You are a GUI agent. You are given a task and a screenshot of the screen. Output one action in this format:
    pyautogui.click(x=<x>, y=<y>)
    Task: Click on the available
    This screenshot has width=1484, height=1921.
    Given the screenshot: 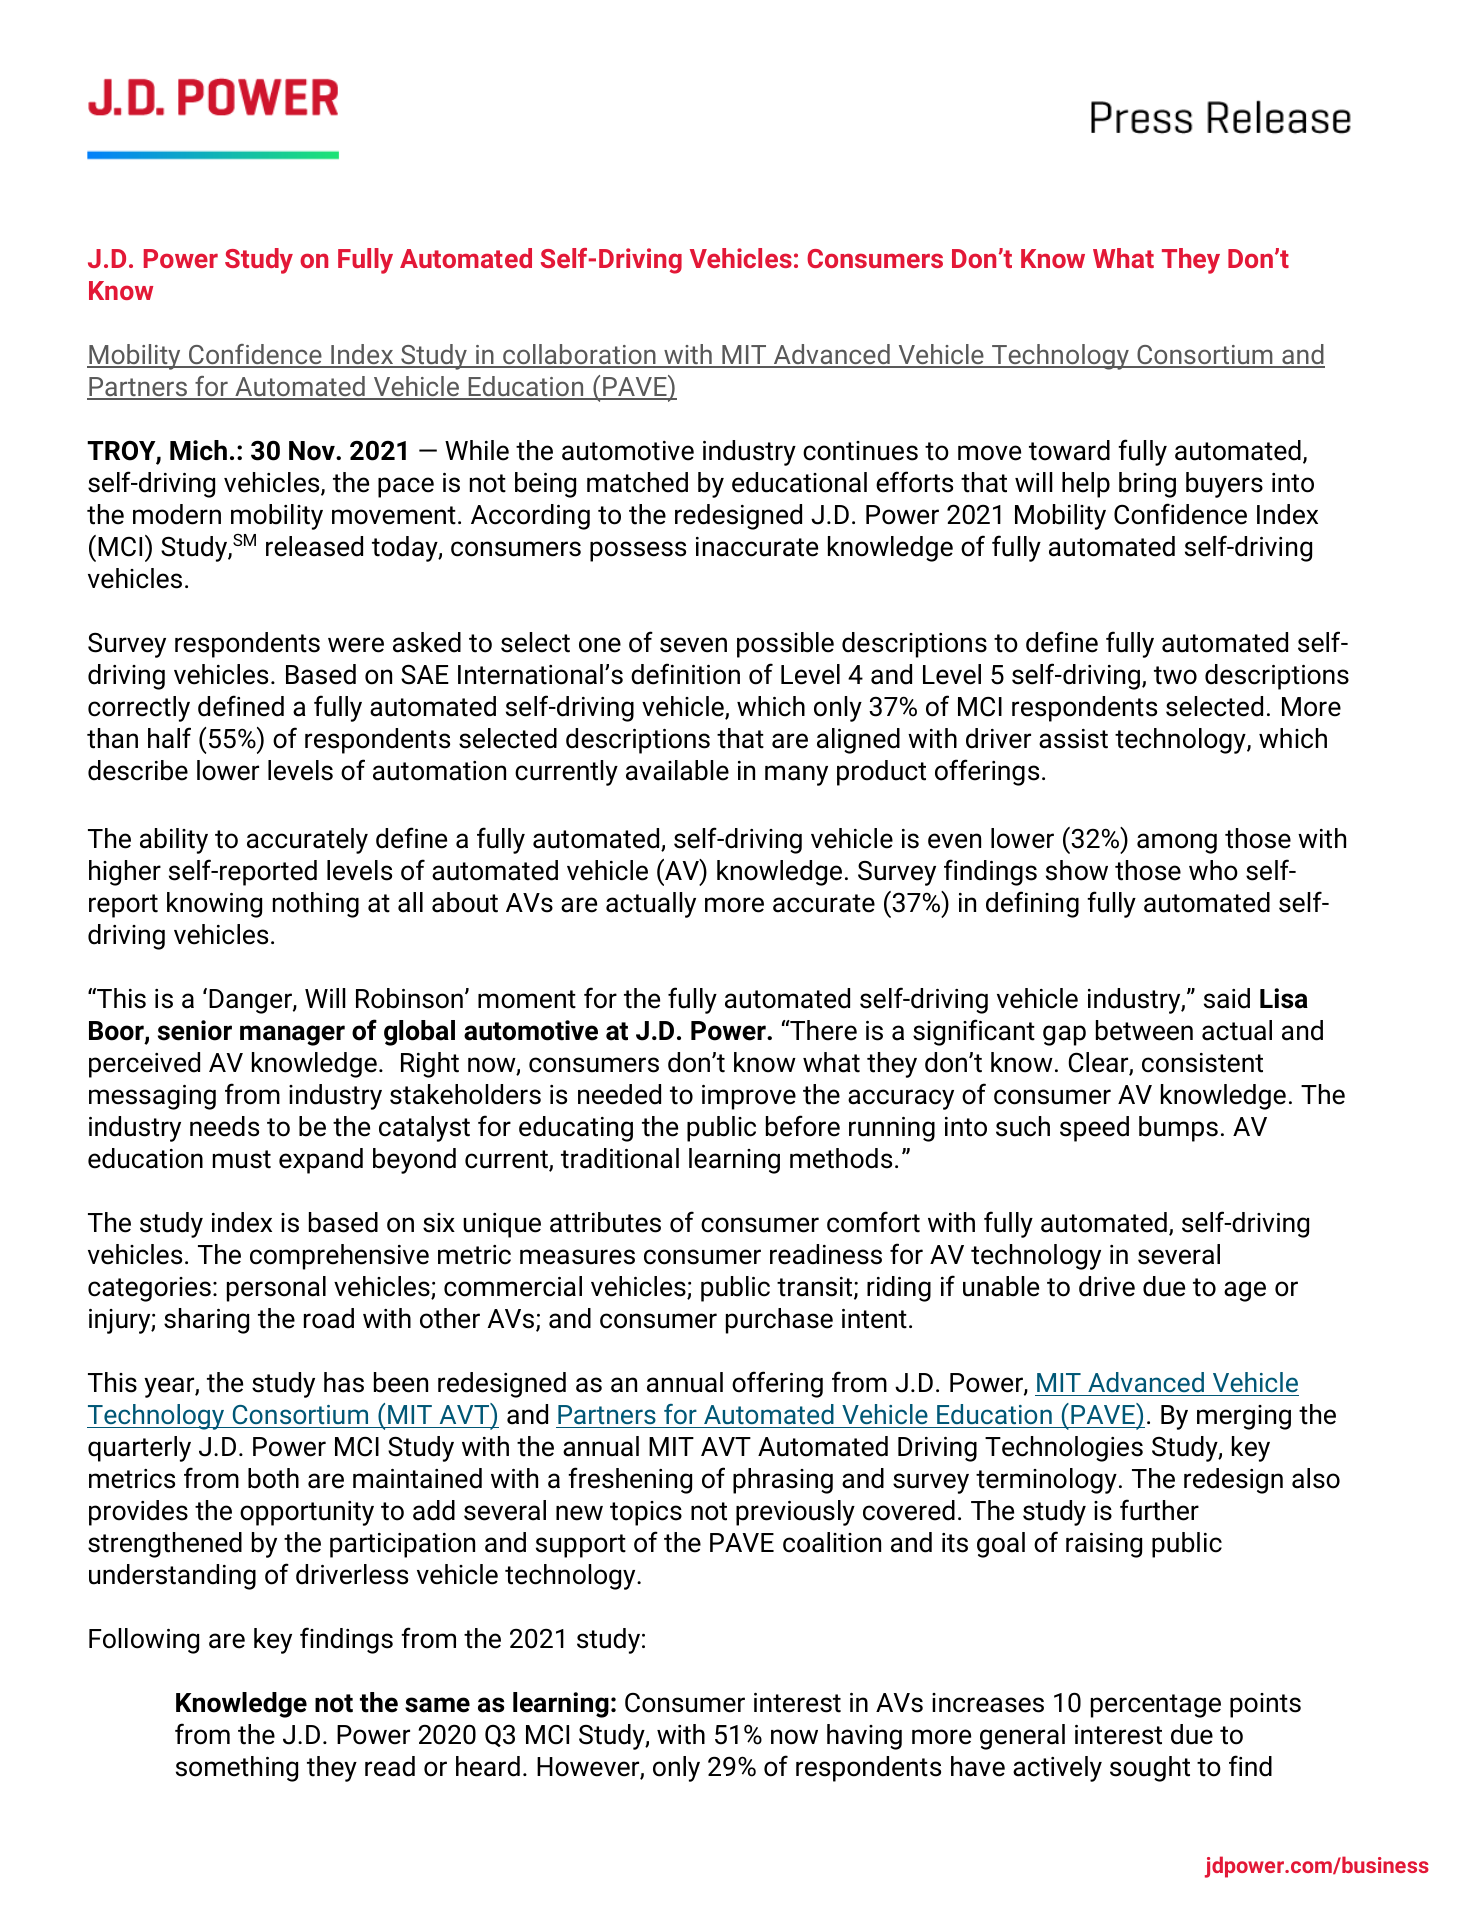 What is the action you would take?
    pyautogui.click(x=677, y=770)
